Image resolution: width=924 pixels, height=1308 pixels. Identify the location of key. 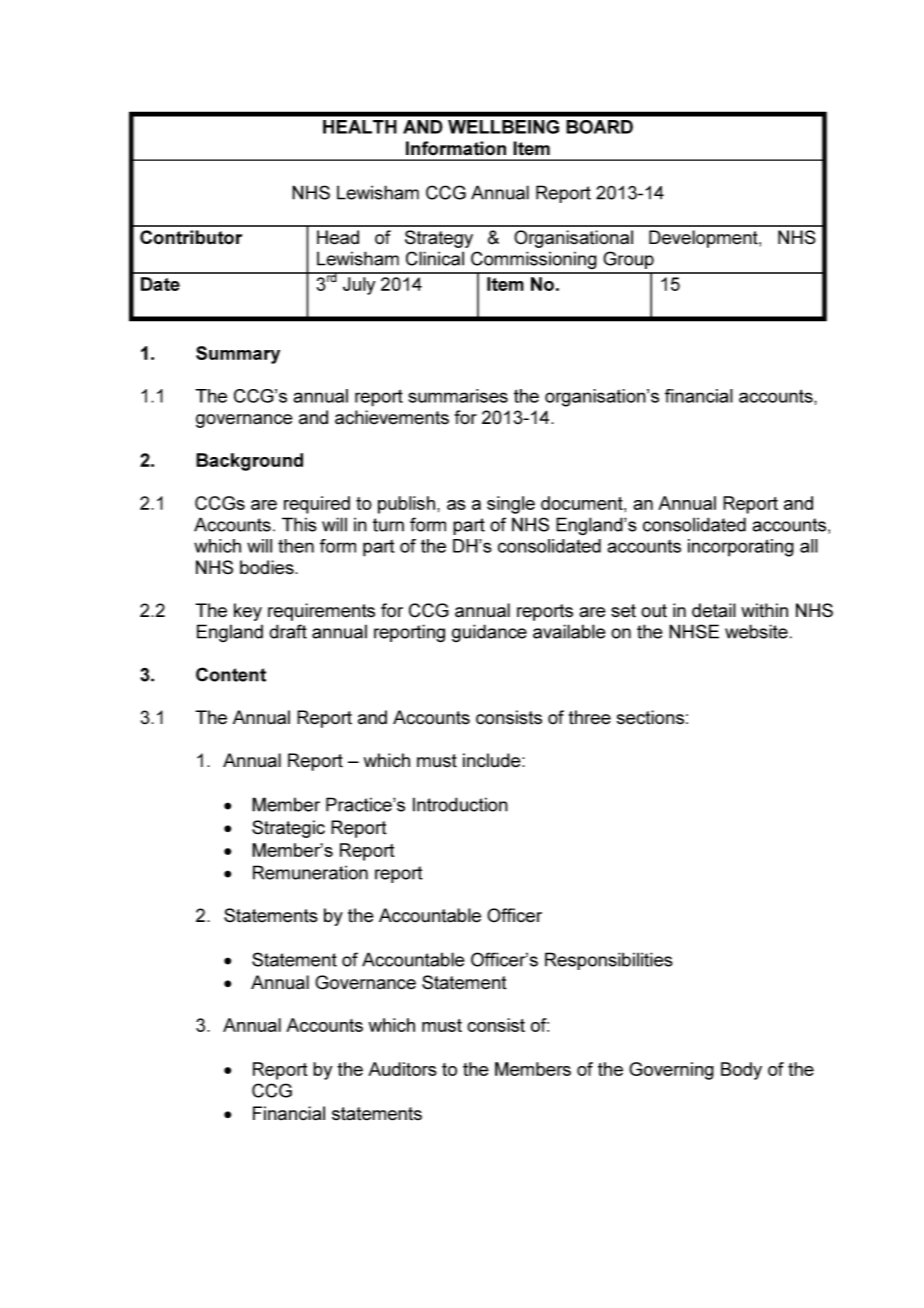
(248, 612).
